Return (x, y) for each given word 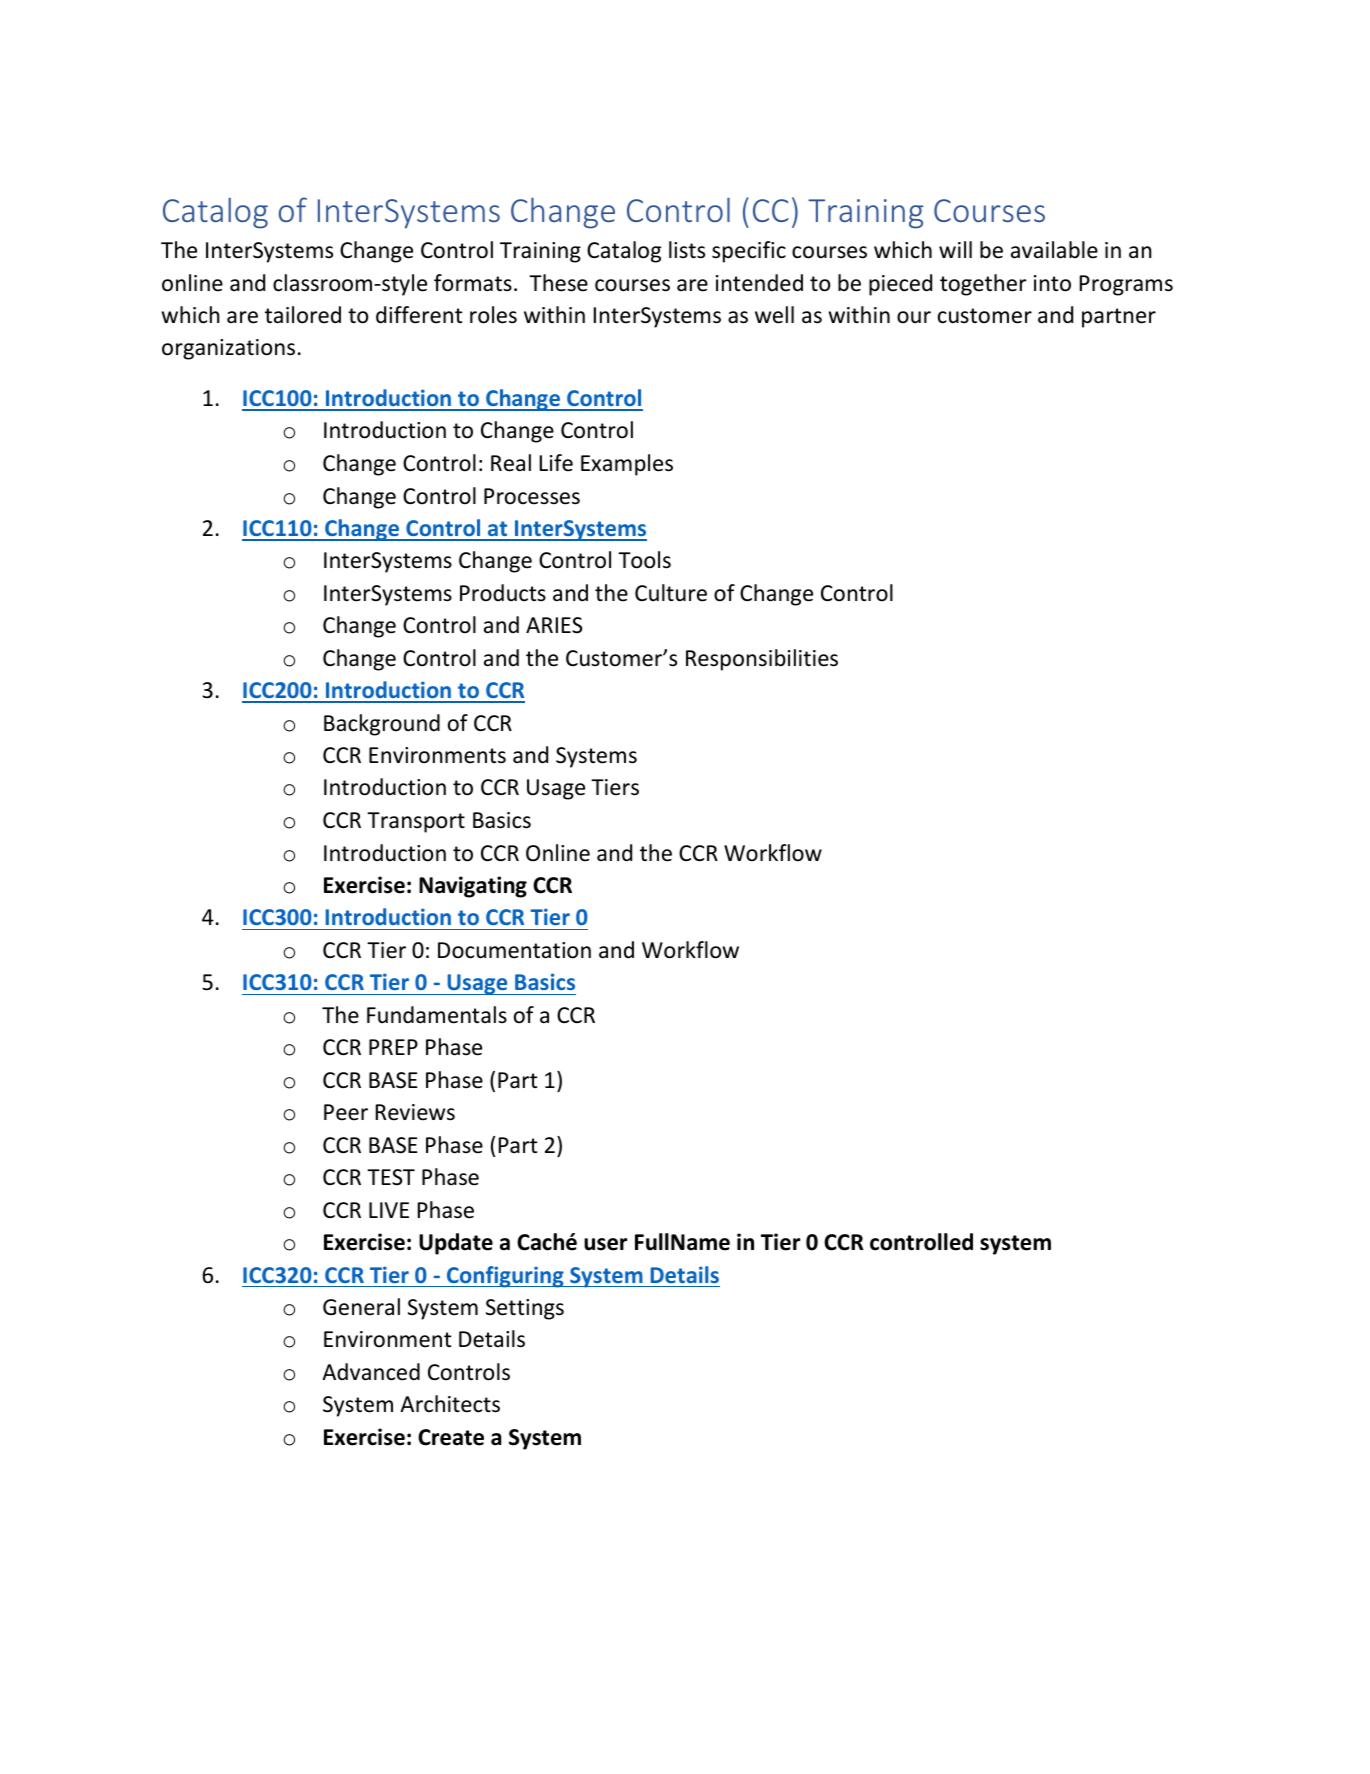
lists (687, 250)
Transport (416, 822)
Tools (644, 560)
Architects (450, 1404)
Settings (525, 1309)
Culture (671, 593)
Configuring (505, 1277)
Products (503, 593)
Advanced (371, 1372)
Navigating (473, 887)
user (605, 1244)
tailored (303, 315)
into (1052, 283)
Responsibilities (762, 660)
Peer (346, 1112)
